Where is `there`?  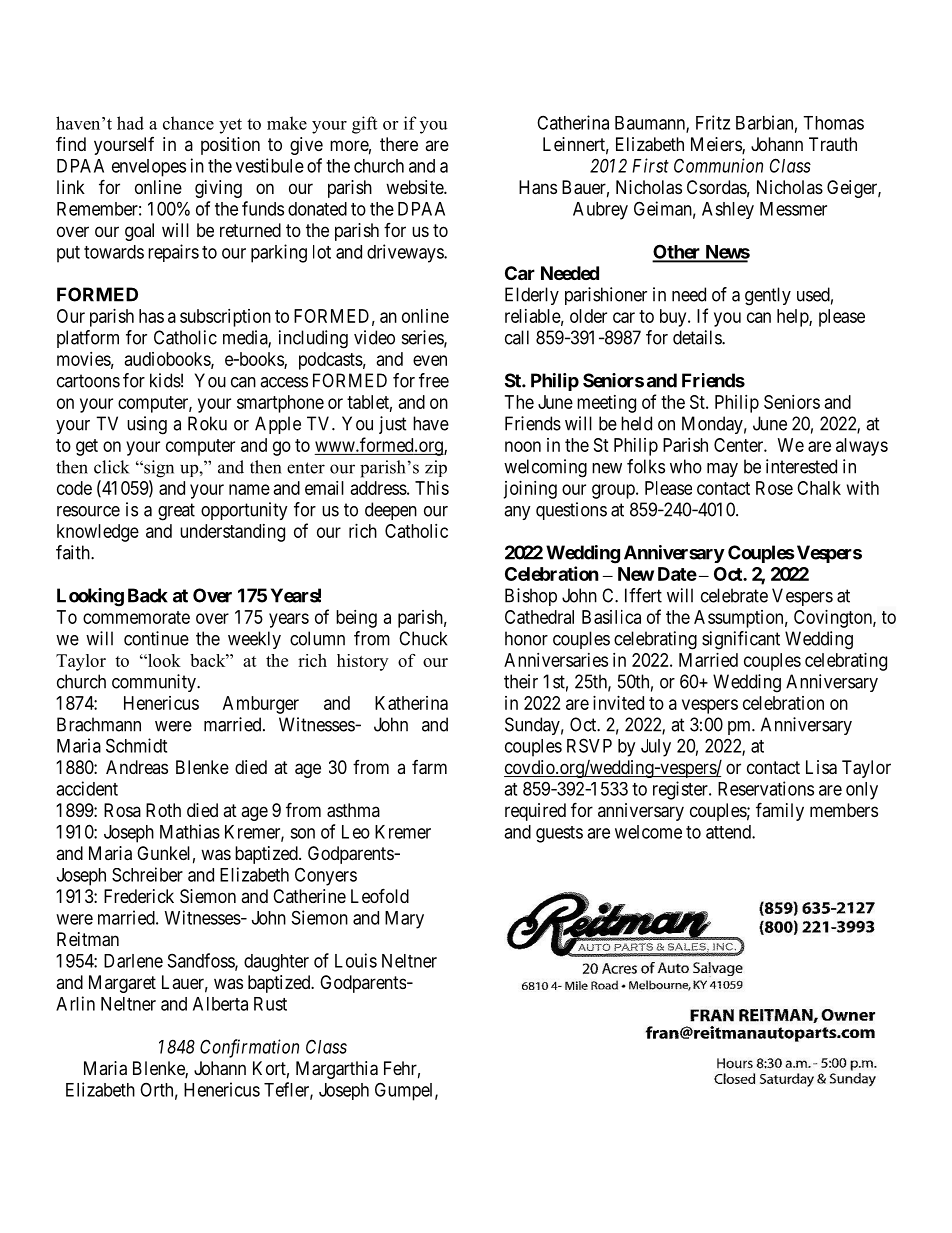
there is located at coordinates (399, 144).
